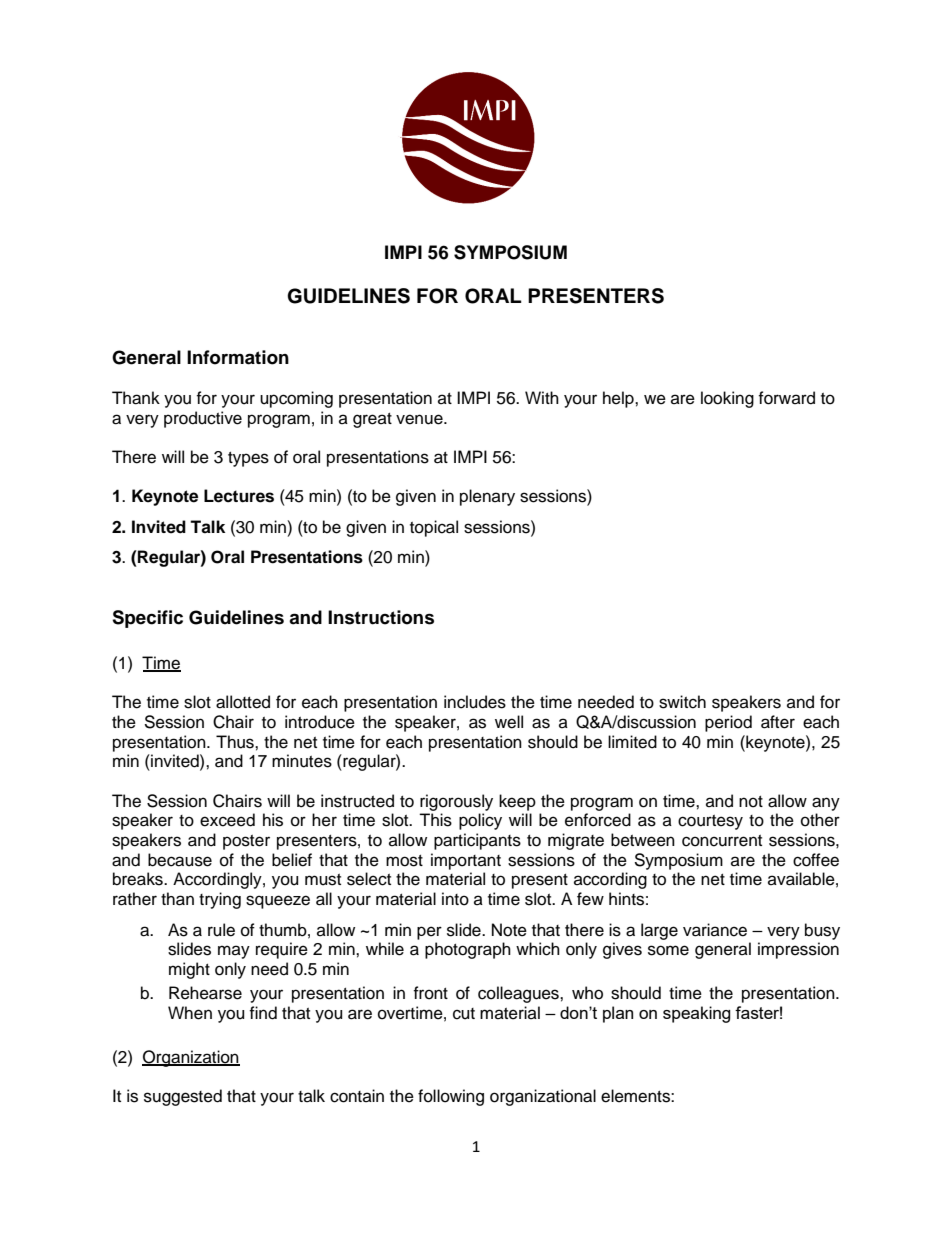 The image size is (952, 1233). I want to click on participants, so click(477, 841).
